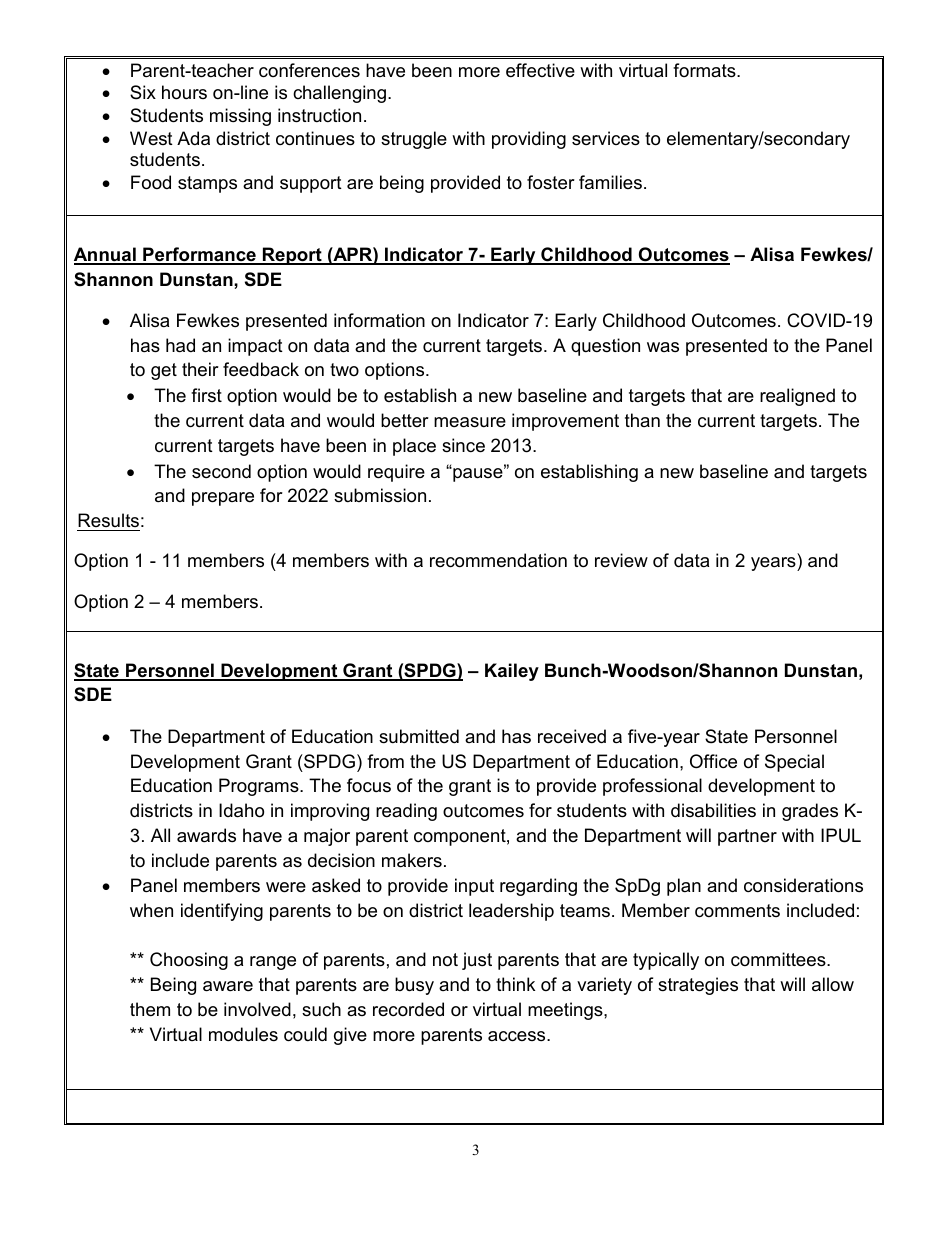 This screenshot has height=1233, width=952. I want to click on them, so click(150, 1009).
